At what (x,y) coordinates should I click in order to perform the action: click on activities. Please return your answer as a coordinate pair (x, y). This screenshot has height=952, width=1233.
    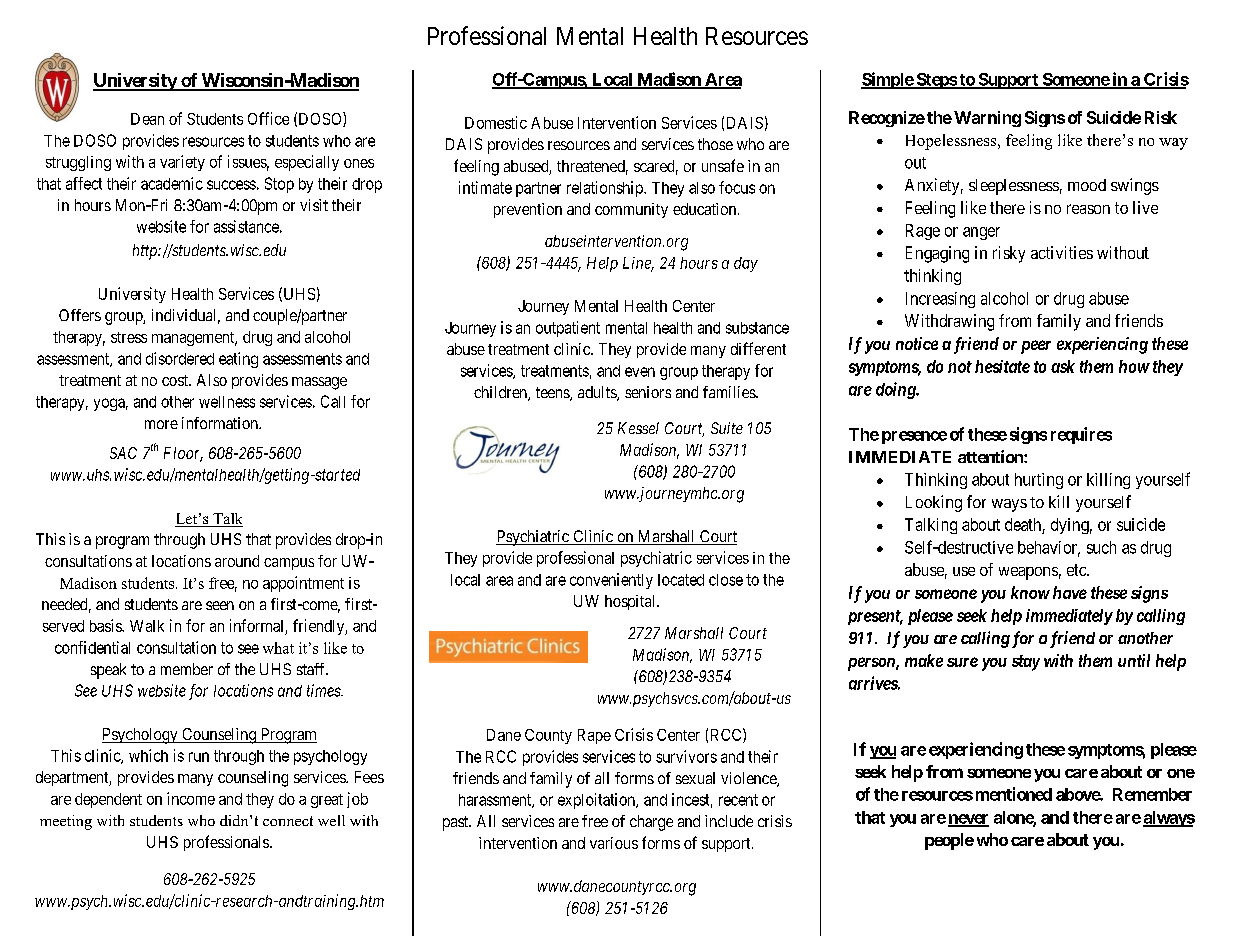
    Looking at the image, I should click on (1062, 252).
